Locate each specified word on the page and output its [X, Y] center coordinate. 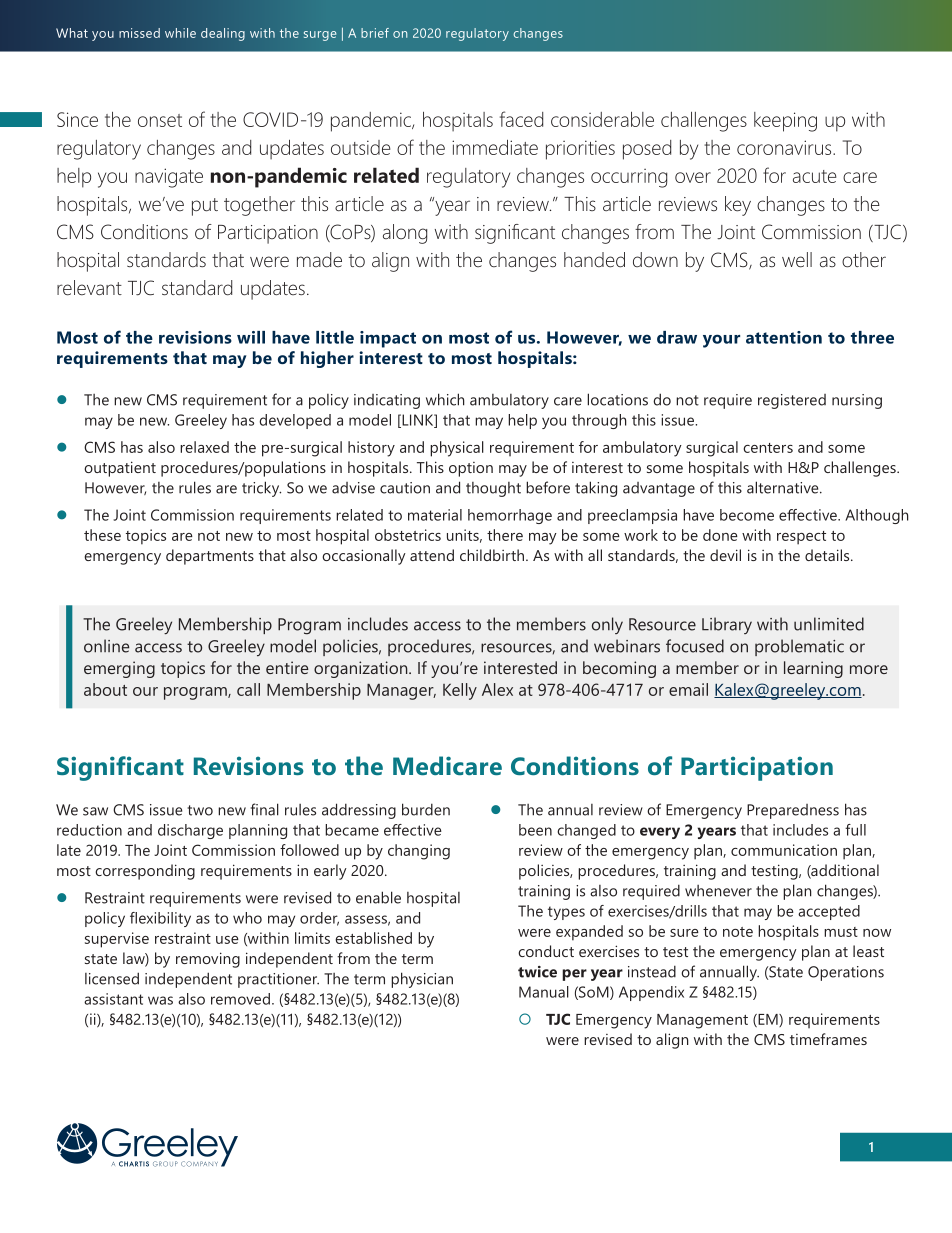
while [180, 33]
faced [521, 119]
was [160, 1000]
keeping [785, 122]
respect [801, 538]
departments [210, 557]
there [505, 535]
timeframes [828, 1039]
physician [422, 980]
